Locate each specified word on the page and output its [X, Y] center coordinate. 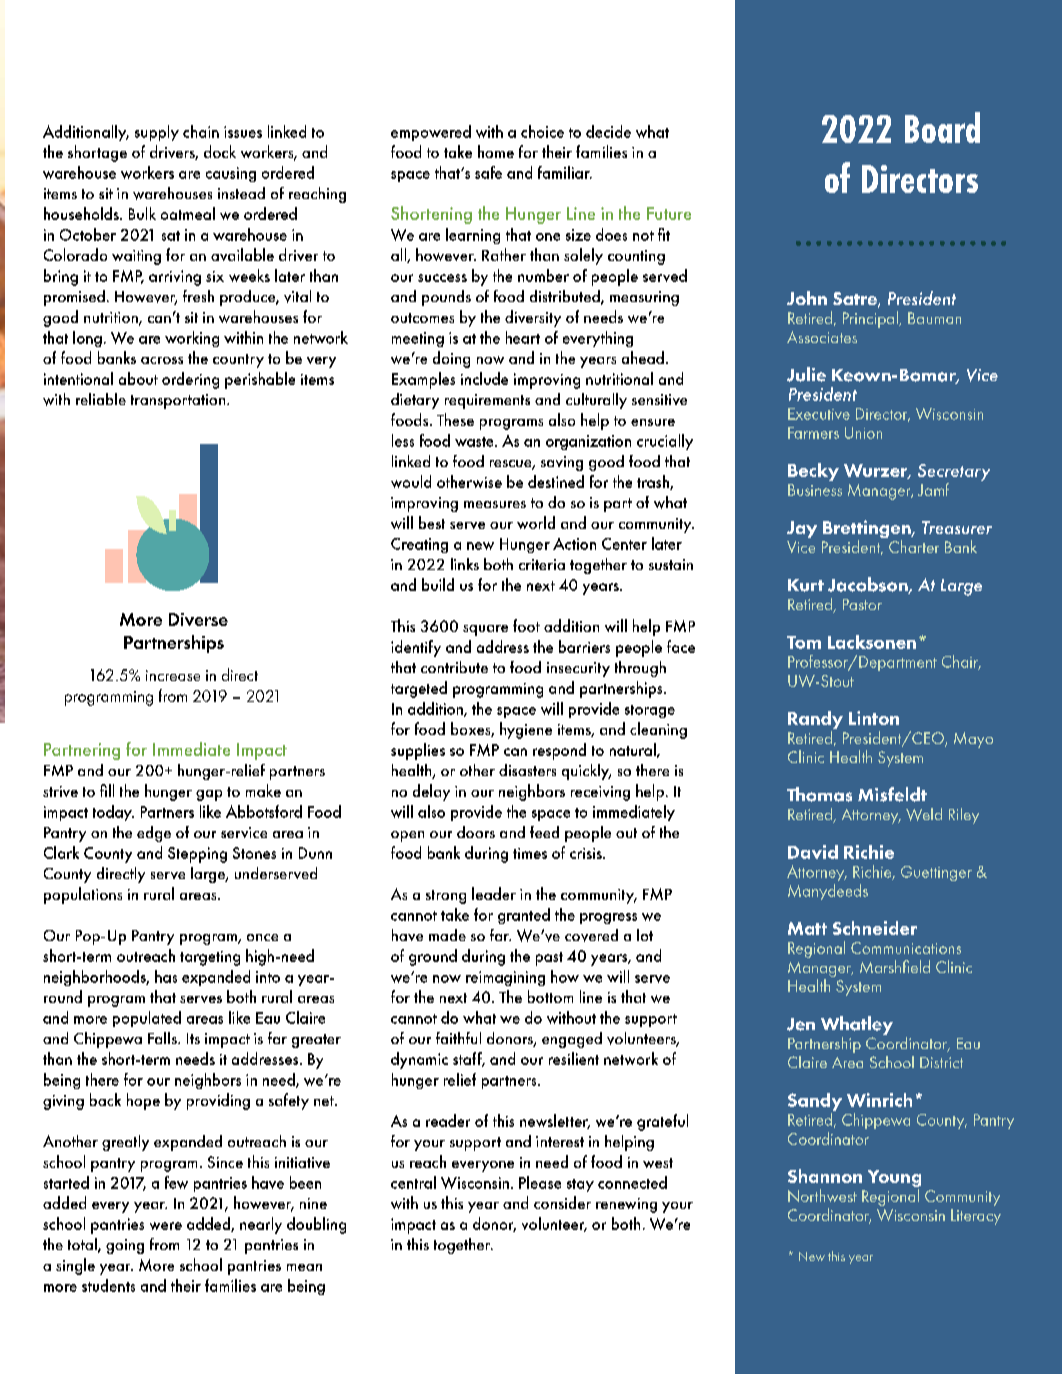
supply [157, 133]
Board [942, 127]
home [496, 151]
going [125, 1246]
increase [173, 675]
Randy [815, 721]
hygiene [526, 730]
